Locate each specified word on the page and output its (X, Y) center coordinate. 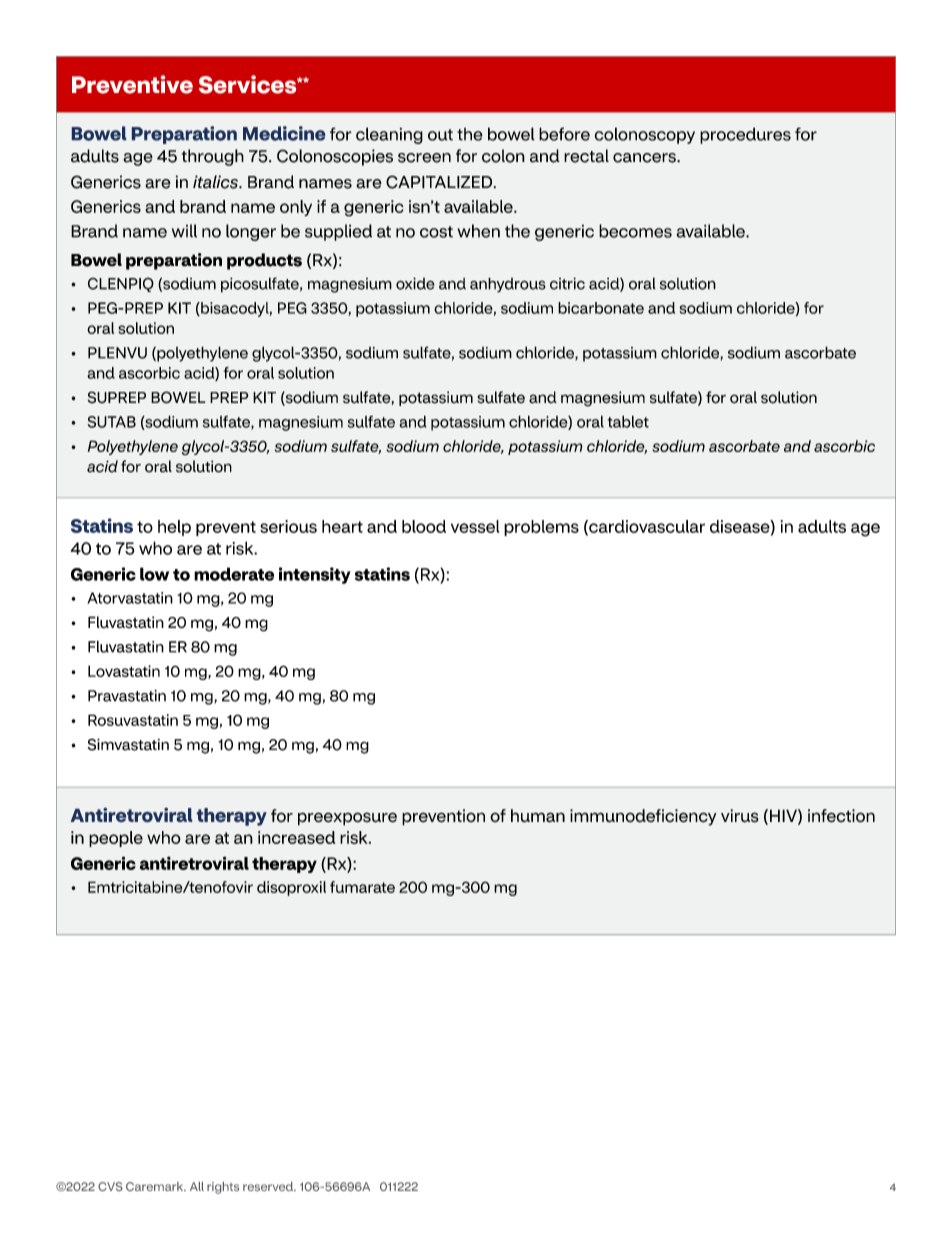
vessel (475, 526)
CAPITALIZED (440, 182)
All (197, 1186)
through (213, 157)
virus (740, 816)
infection (841, 816)
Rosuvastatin (133, 720)
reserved (269, 1186)
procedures (745, 135)
